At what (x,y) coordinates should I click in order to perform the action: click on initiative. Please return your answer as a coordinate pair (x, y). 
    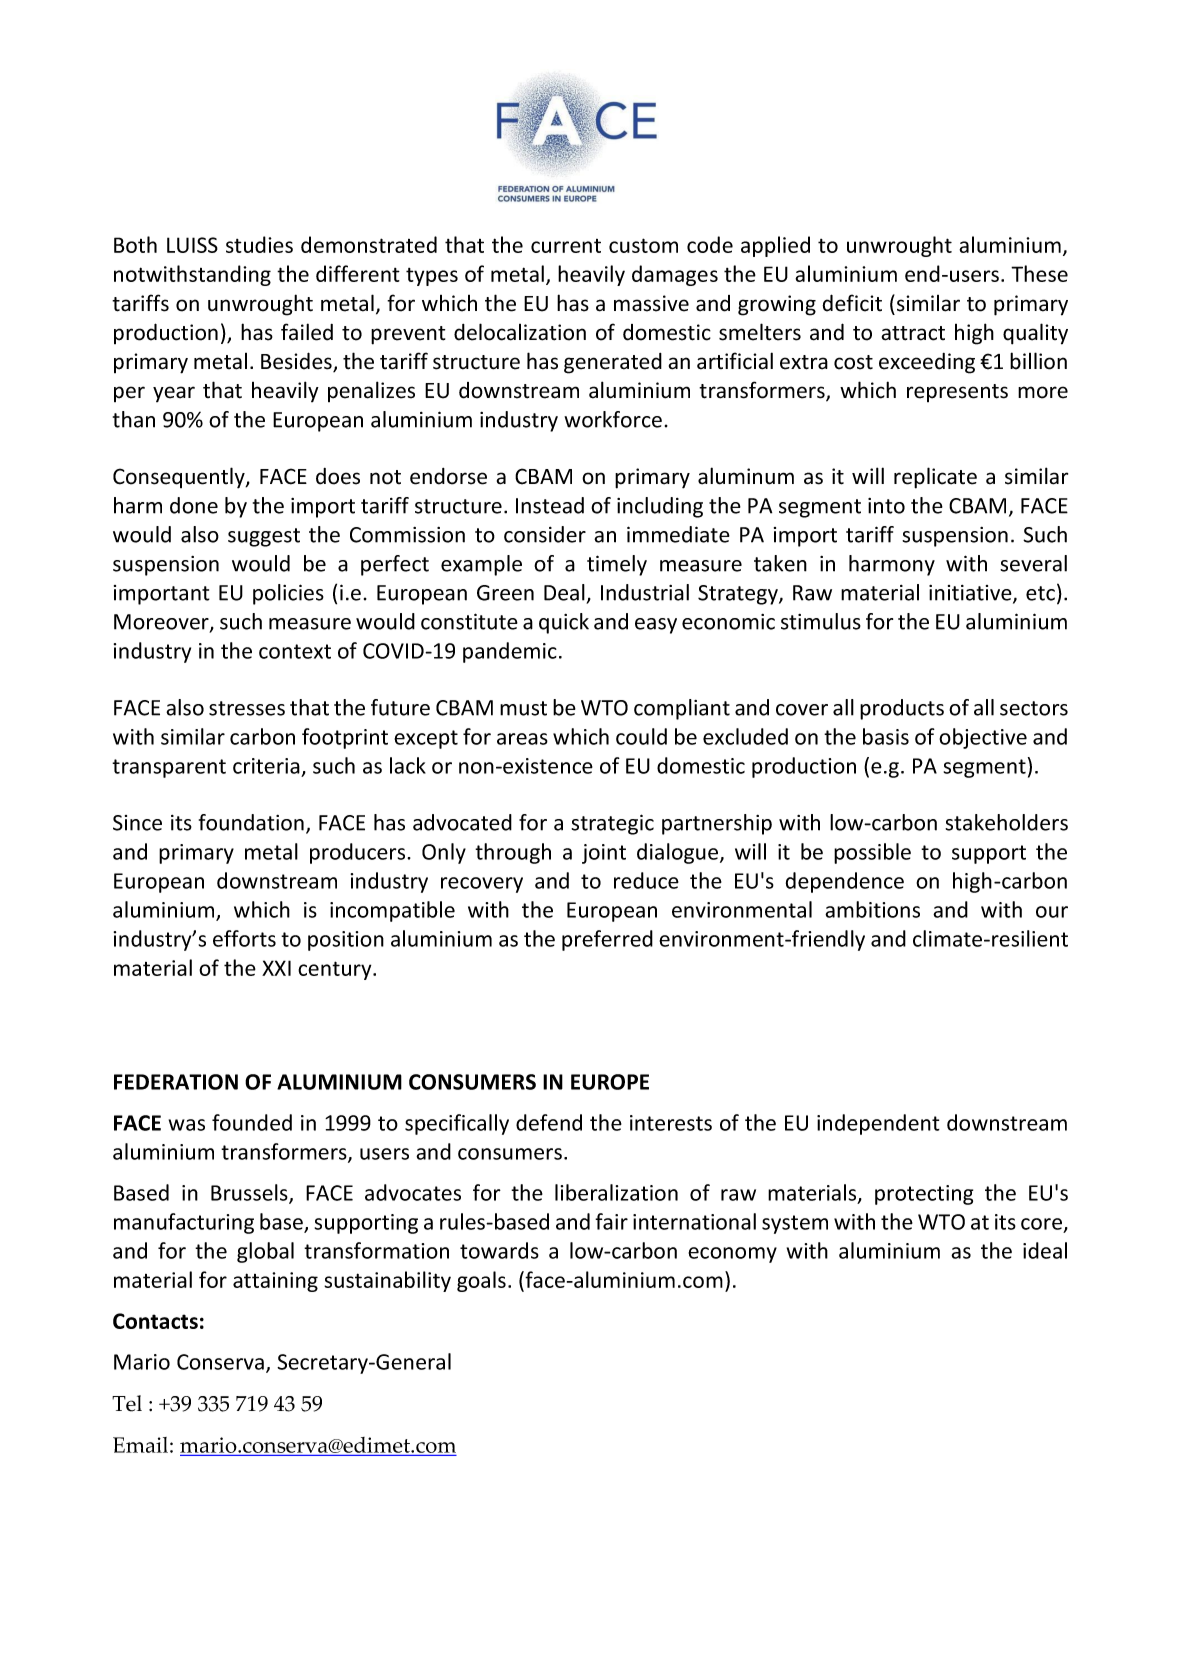
    Looking at the image, I should click on (971, 594).
